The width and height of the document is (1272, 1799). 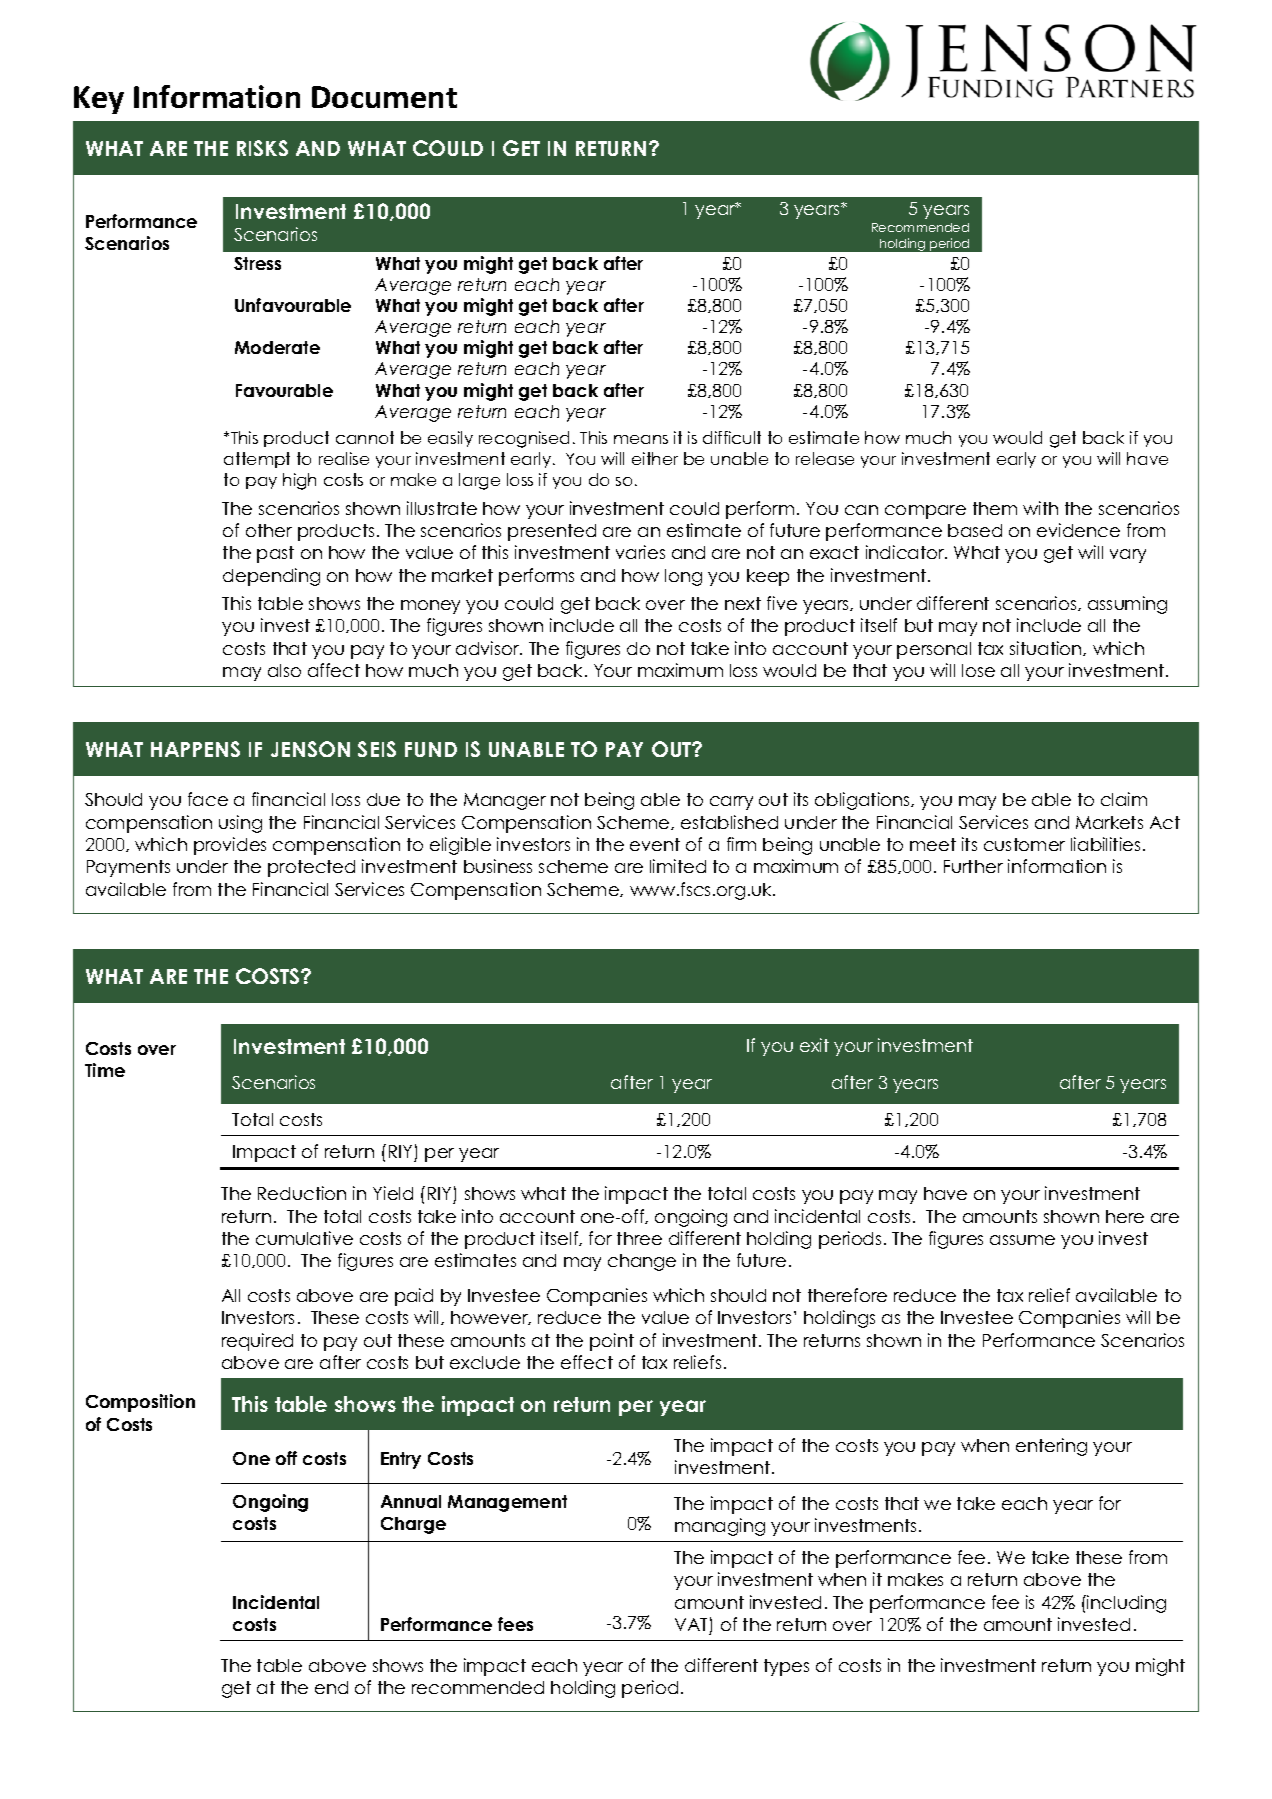 What do you see at coordinates (384, 97) in the document?
I see `Document` at bounding box center [384, 97].
